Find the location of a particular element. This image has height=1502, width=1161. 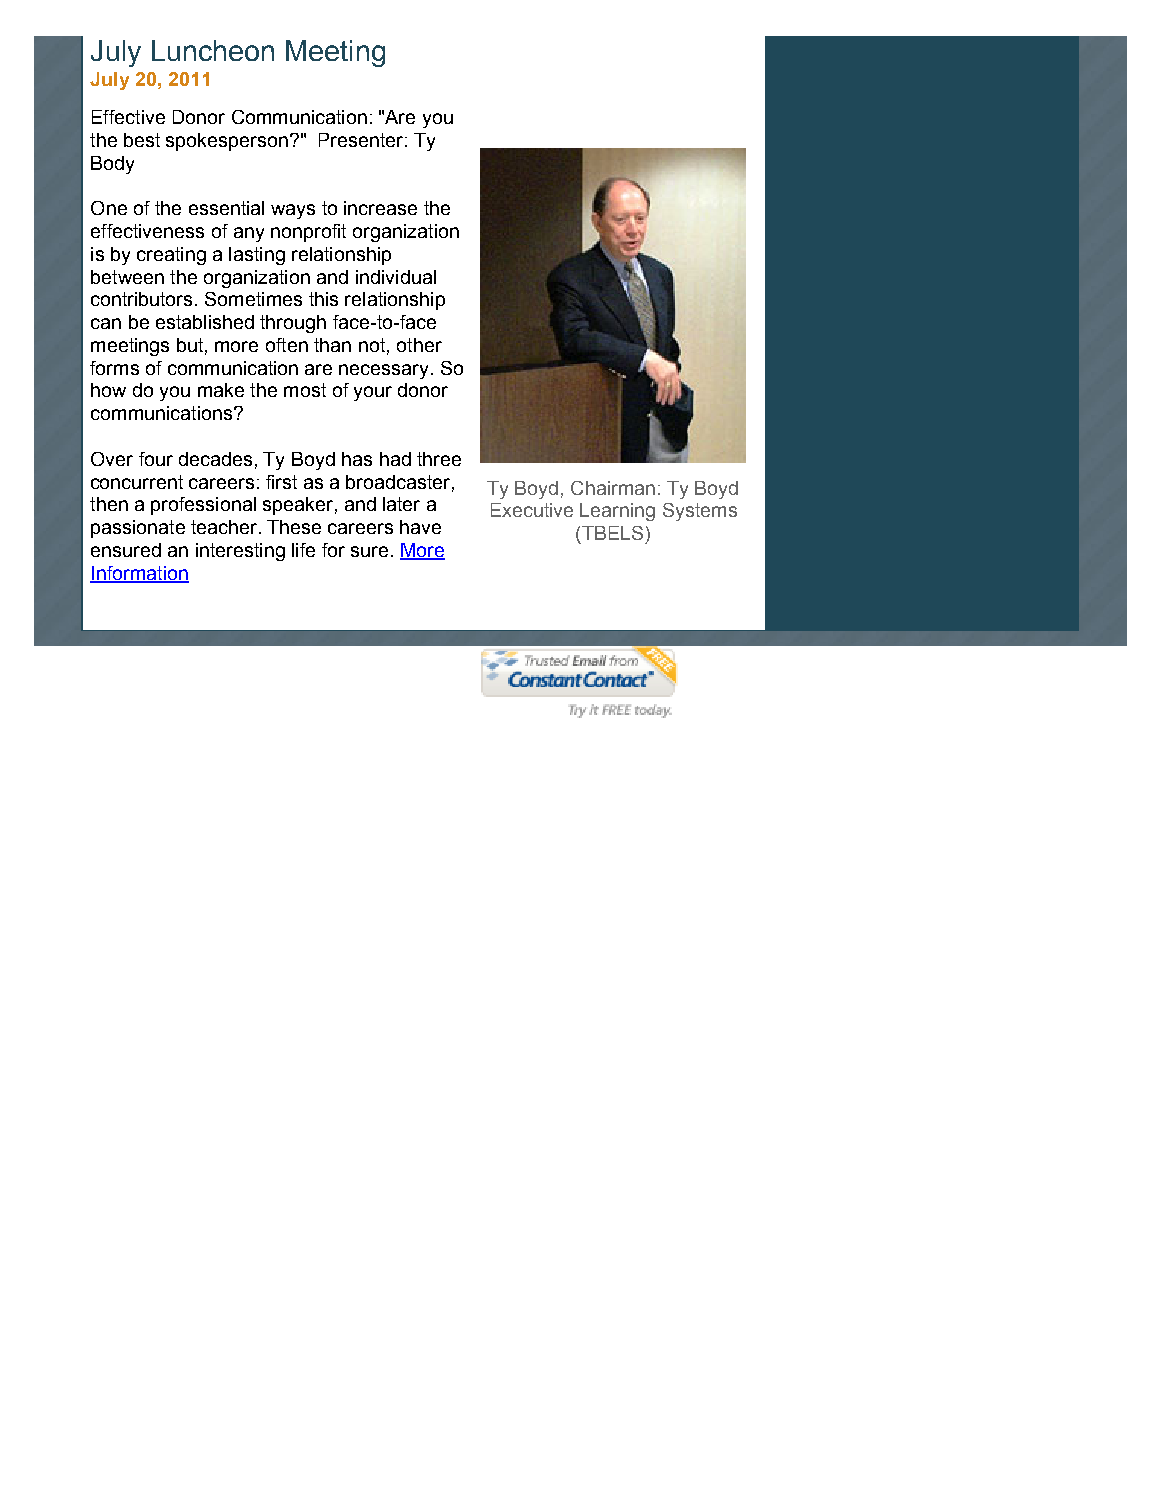

ways is located at coordinates (293, 211).
